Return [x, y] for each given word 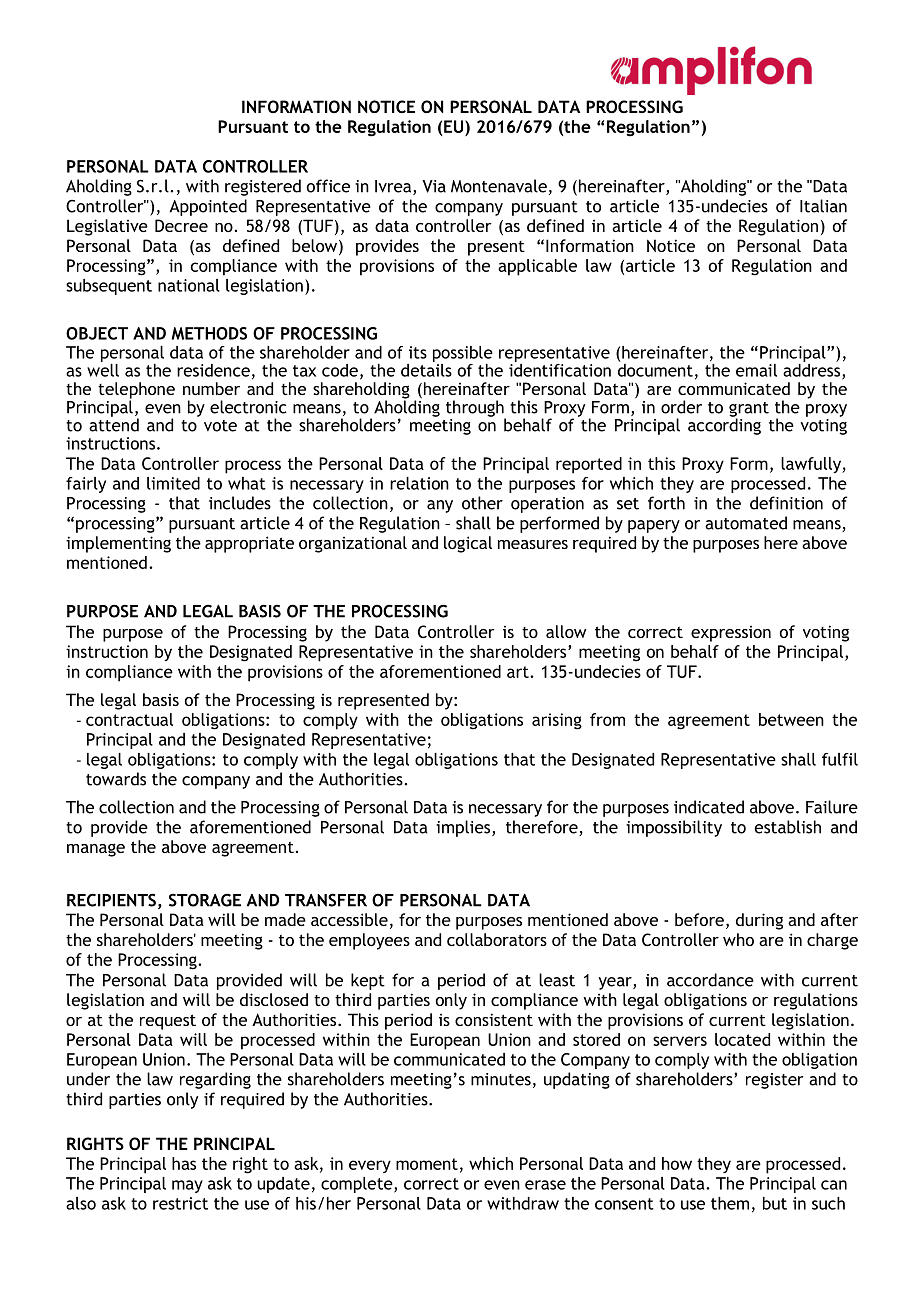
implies [464, 828]
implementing [118, 544]
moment [427, 1164]
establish [788, 827]
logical [468, 544]
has [184, 1163]
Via [434, 186]
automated [746, 523]
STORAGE [205, 900]
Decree [181, 225]
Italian [823, 206]
